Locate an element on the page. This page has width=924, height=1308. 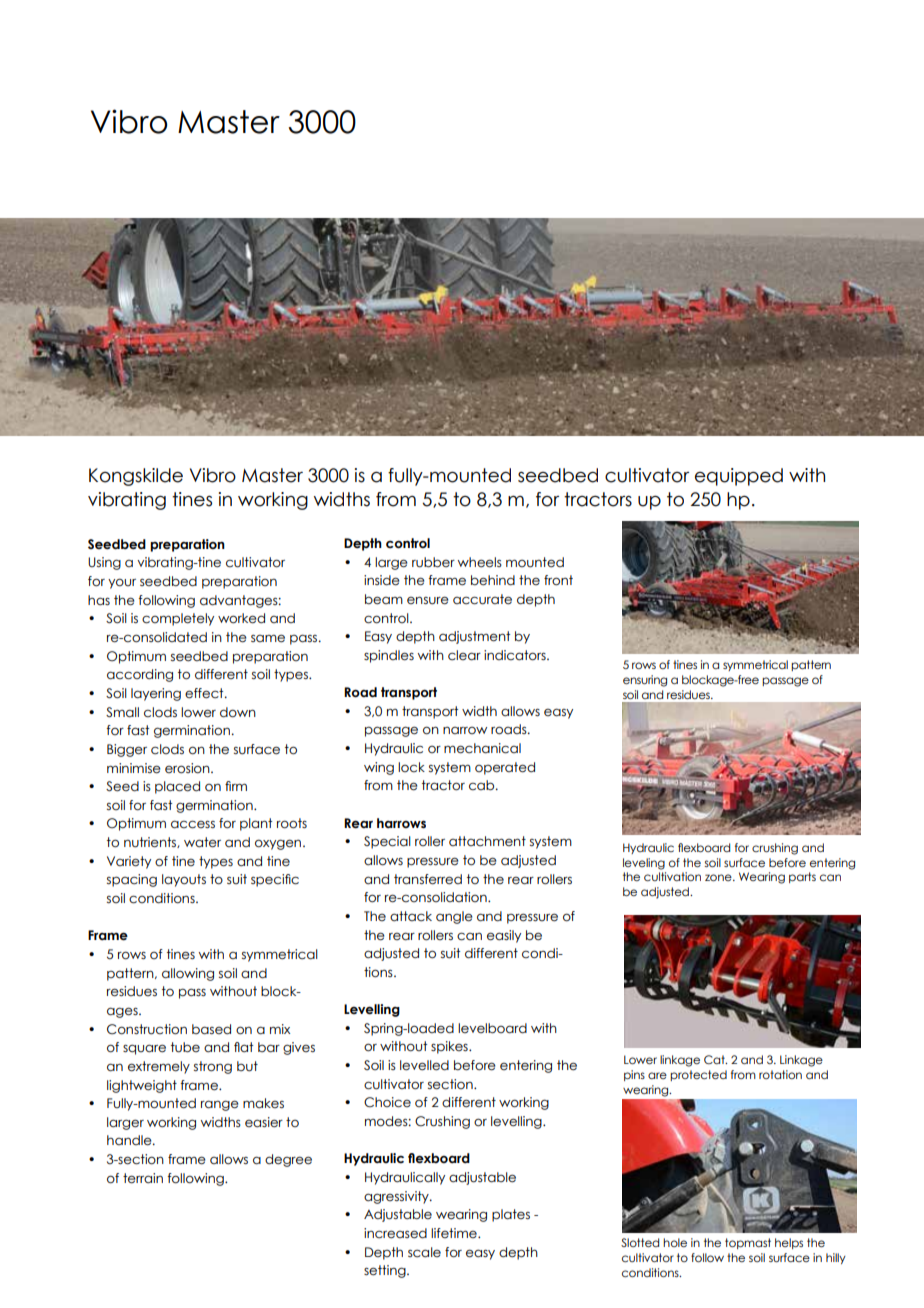
wheels is located at coordinates (480, 562).
